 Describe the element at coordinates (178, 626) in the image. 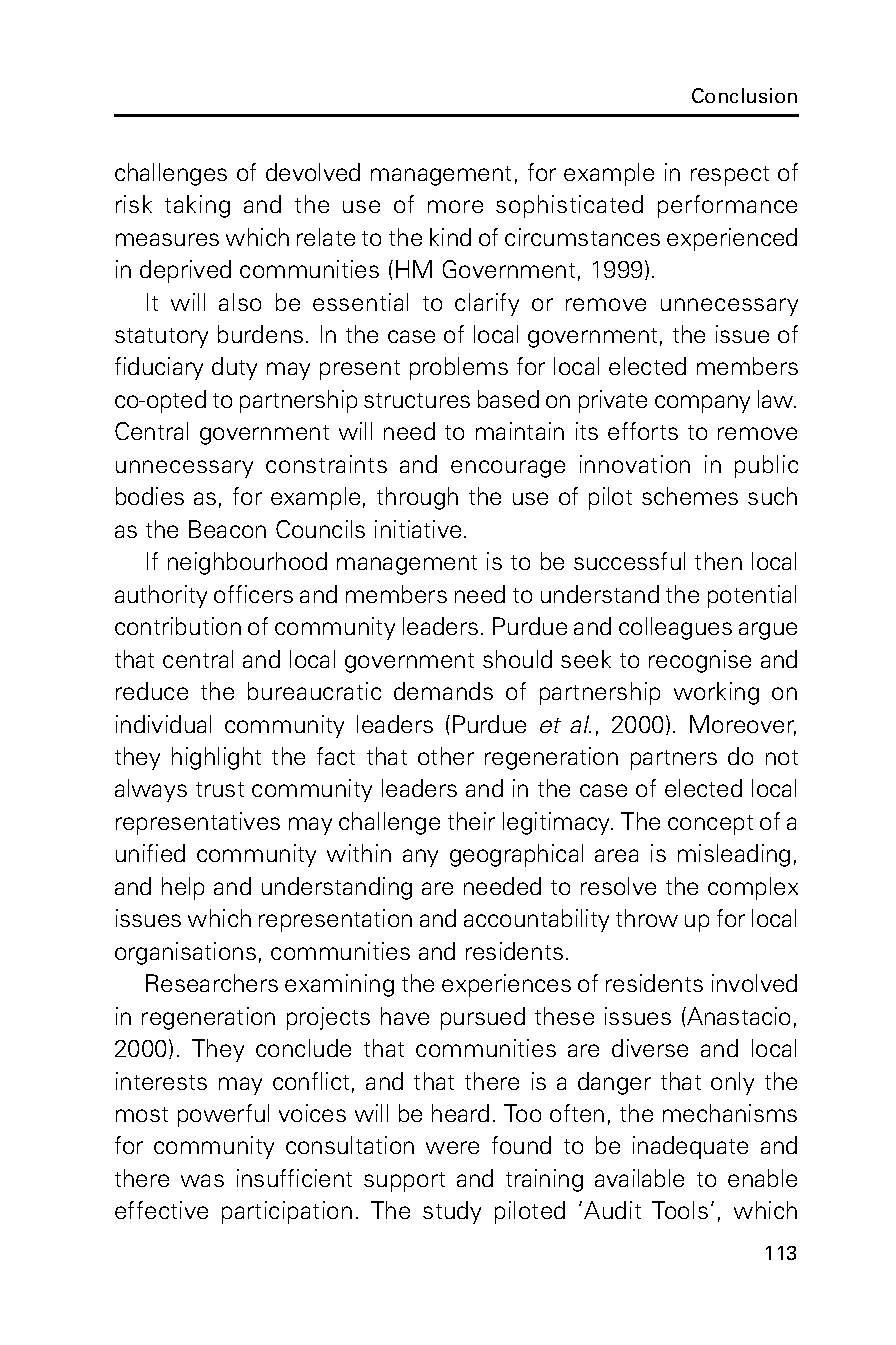

I see `contribution` at that location.
